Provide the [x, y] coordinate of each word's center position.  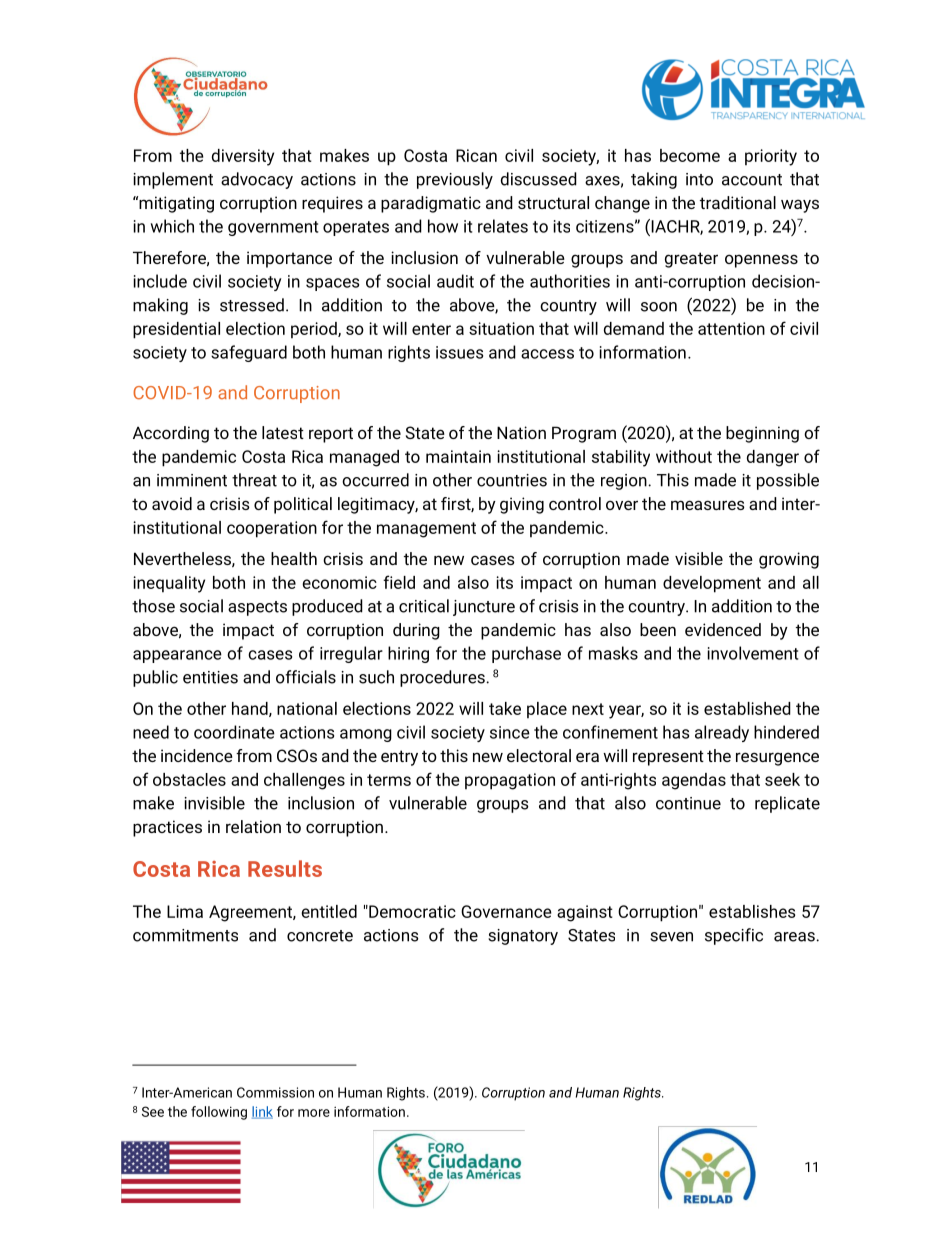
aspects [257, 608]
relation [253, 826]
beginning [762, 434]
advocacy [257, 180]
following [219, 1113]
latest [283, 432]
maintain [458, 456]
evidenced [723, 629]
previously [455, 180]
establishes [752, 911]
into [699, 179]
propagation [510, 781]
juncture [484, 608]
